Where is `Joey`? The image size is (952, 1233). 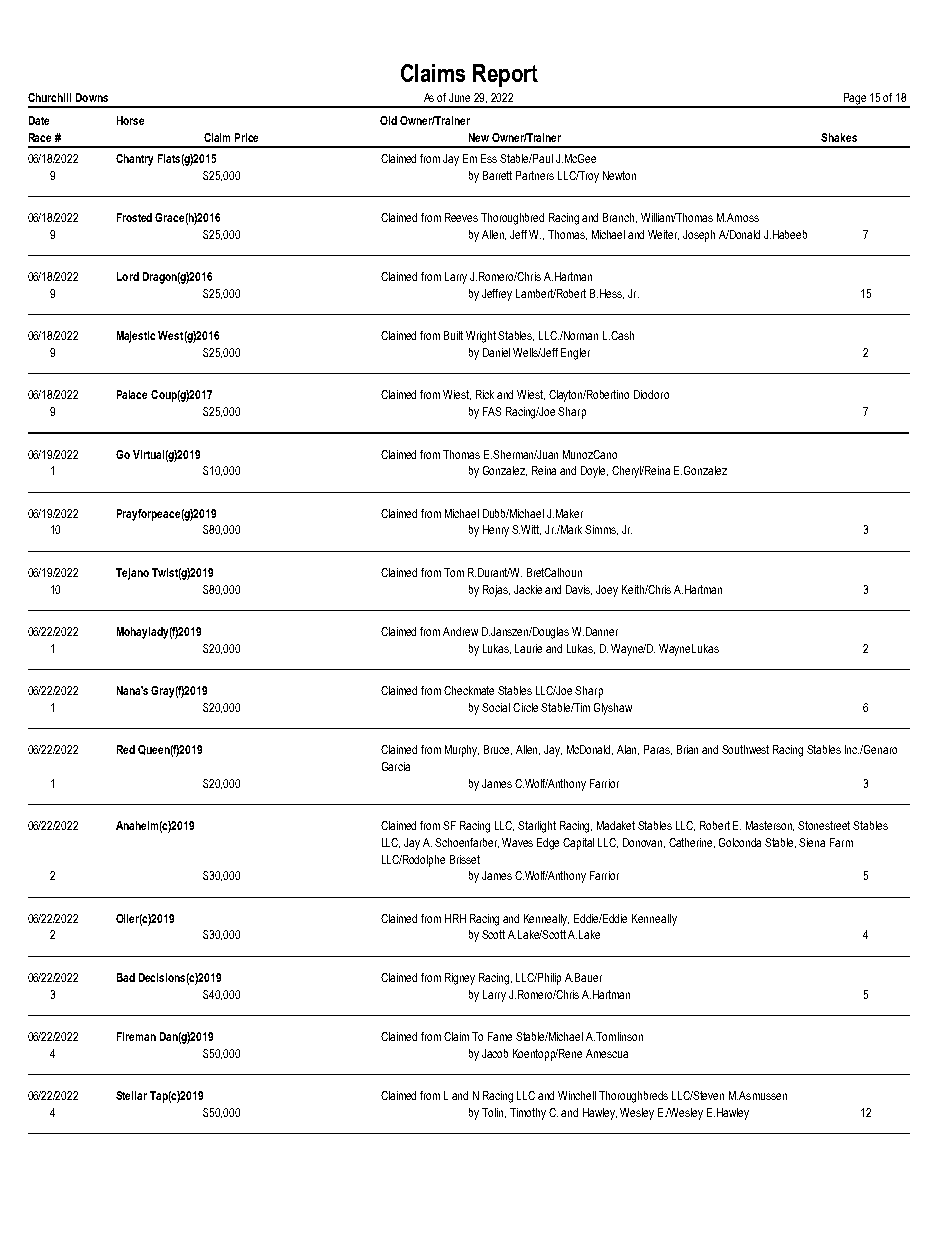 Joey is located at coordinates (607, 591).
